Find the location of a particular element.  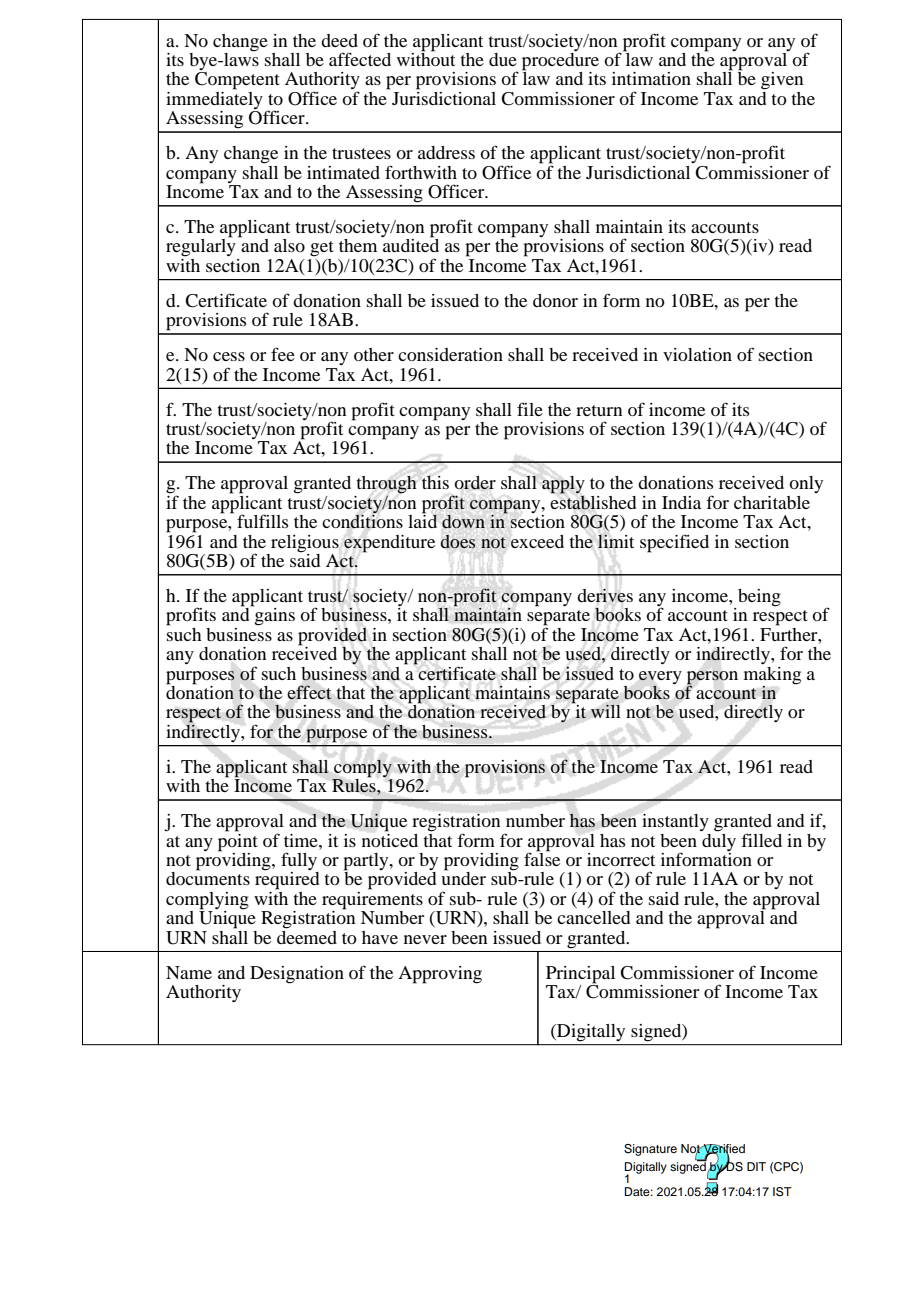

violation is located at coordinates (697, 354).
